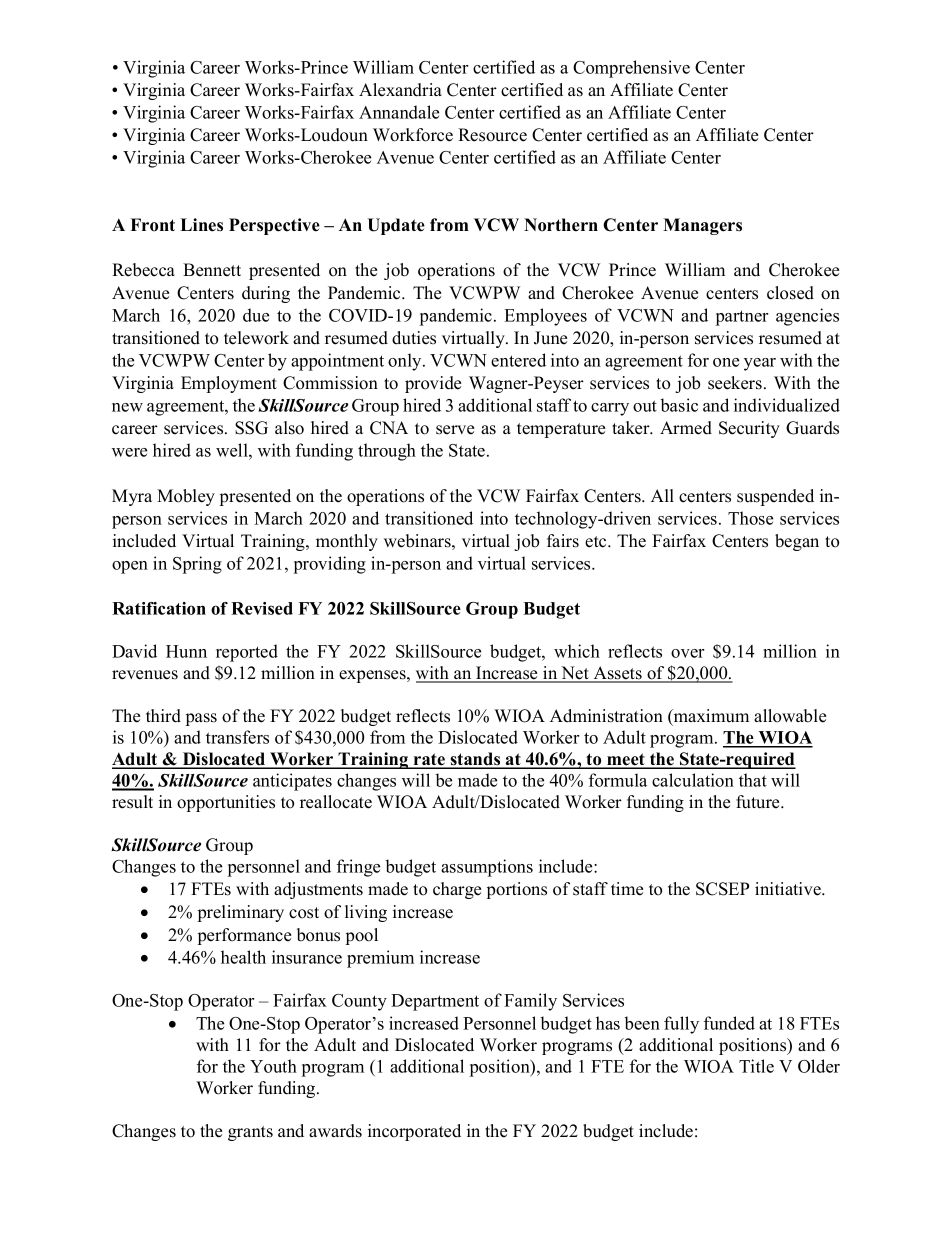 Image resolution: width=952 pixels, height=1233 pixels. What do you see at coordinates (475, 760) in the screenshot?
I see `stands` at bounding box center [475, 760].
